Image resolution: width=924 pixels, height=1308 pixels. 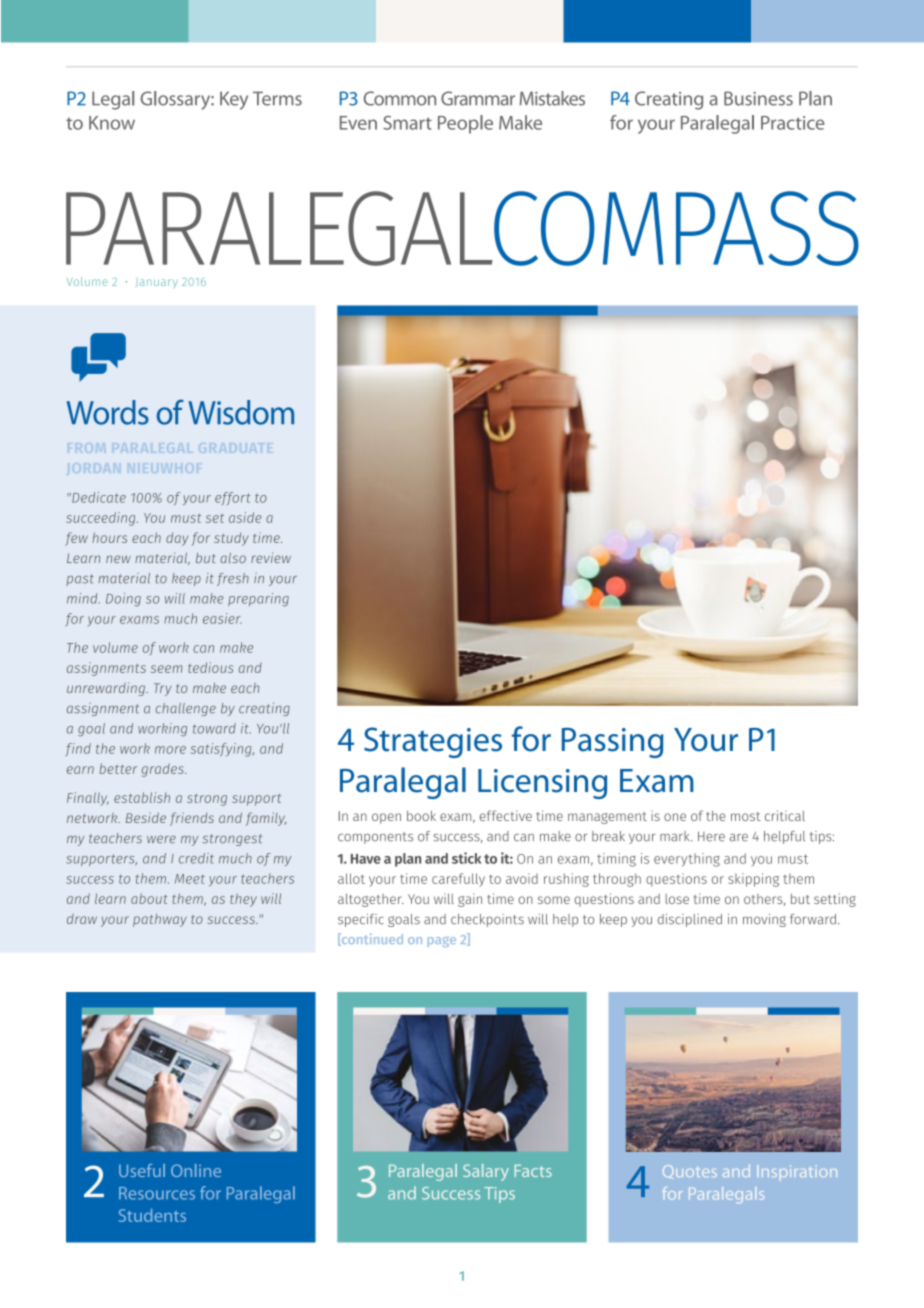 What do you see at coordinates (271, 557) in the screenshot?
I see `review` at bounding box center [271, 557].
